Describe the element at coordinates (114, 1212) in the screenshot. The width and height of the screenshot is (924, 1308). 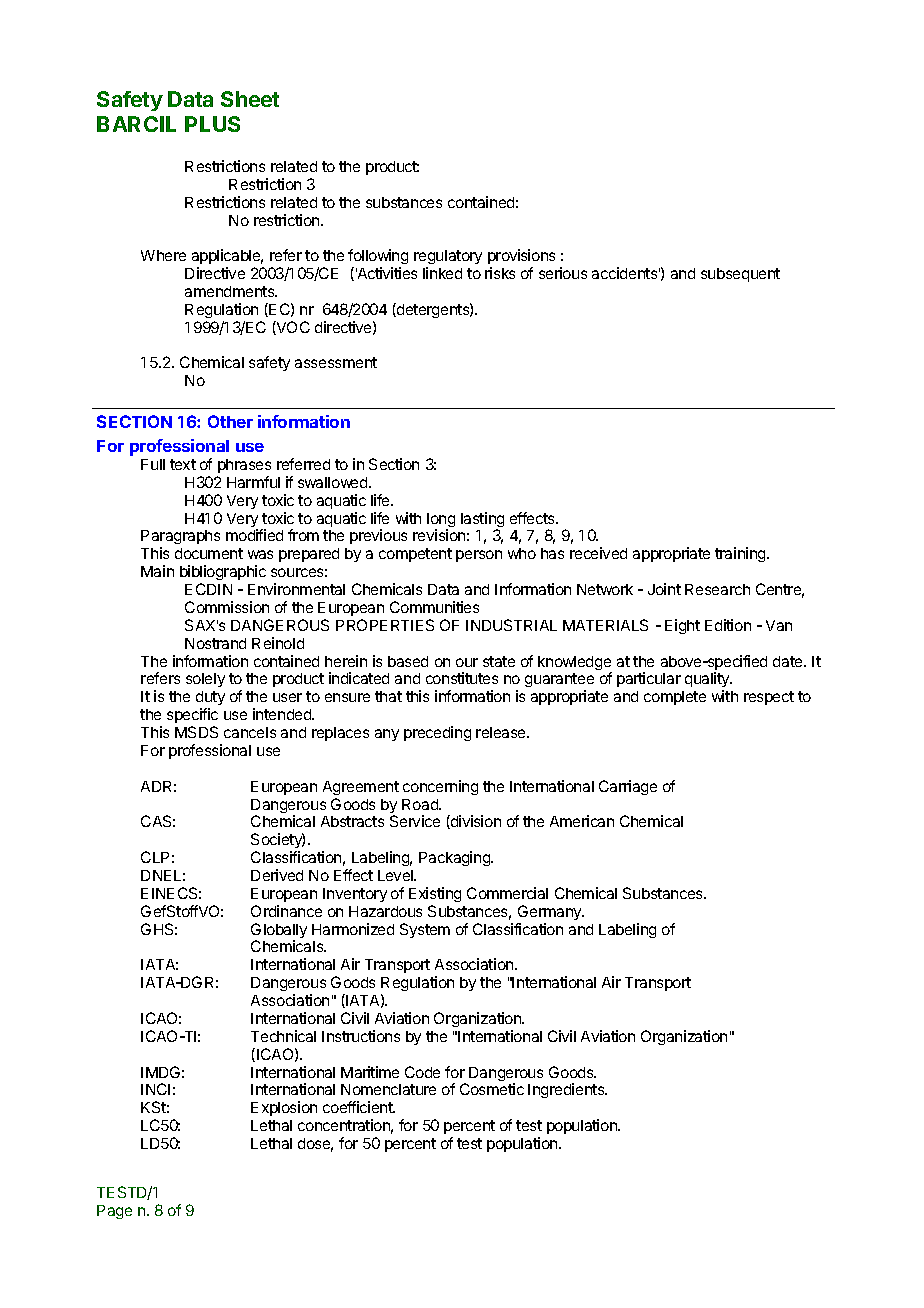
I see `Page` at that location.
